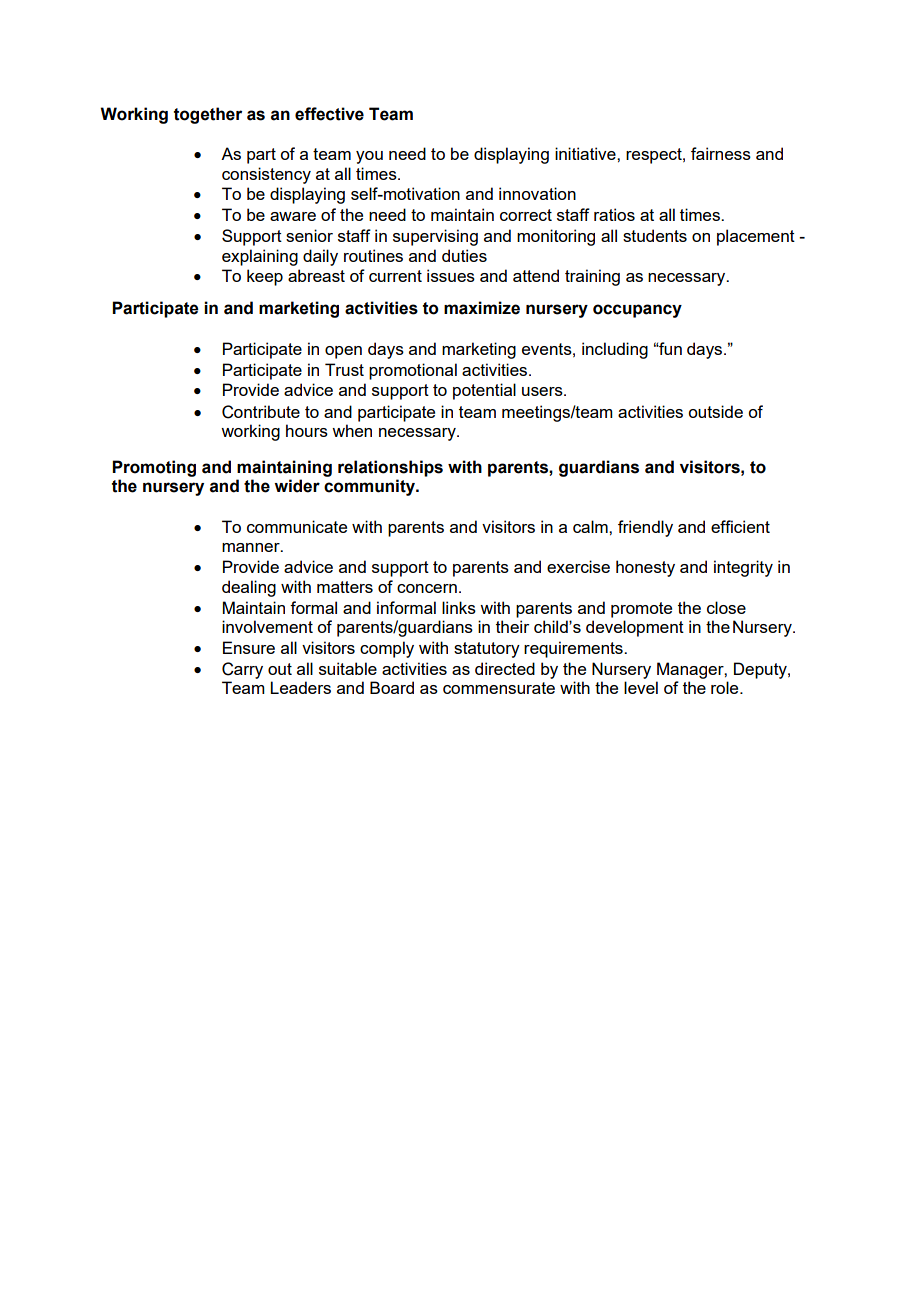 Image resolution: width=924 pixels, height=1308 pixels. Describe the element at coordinates (297, 486) in the screenshot. I see `wider` at that location.
